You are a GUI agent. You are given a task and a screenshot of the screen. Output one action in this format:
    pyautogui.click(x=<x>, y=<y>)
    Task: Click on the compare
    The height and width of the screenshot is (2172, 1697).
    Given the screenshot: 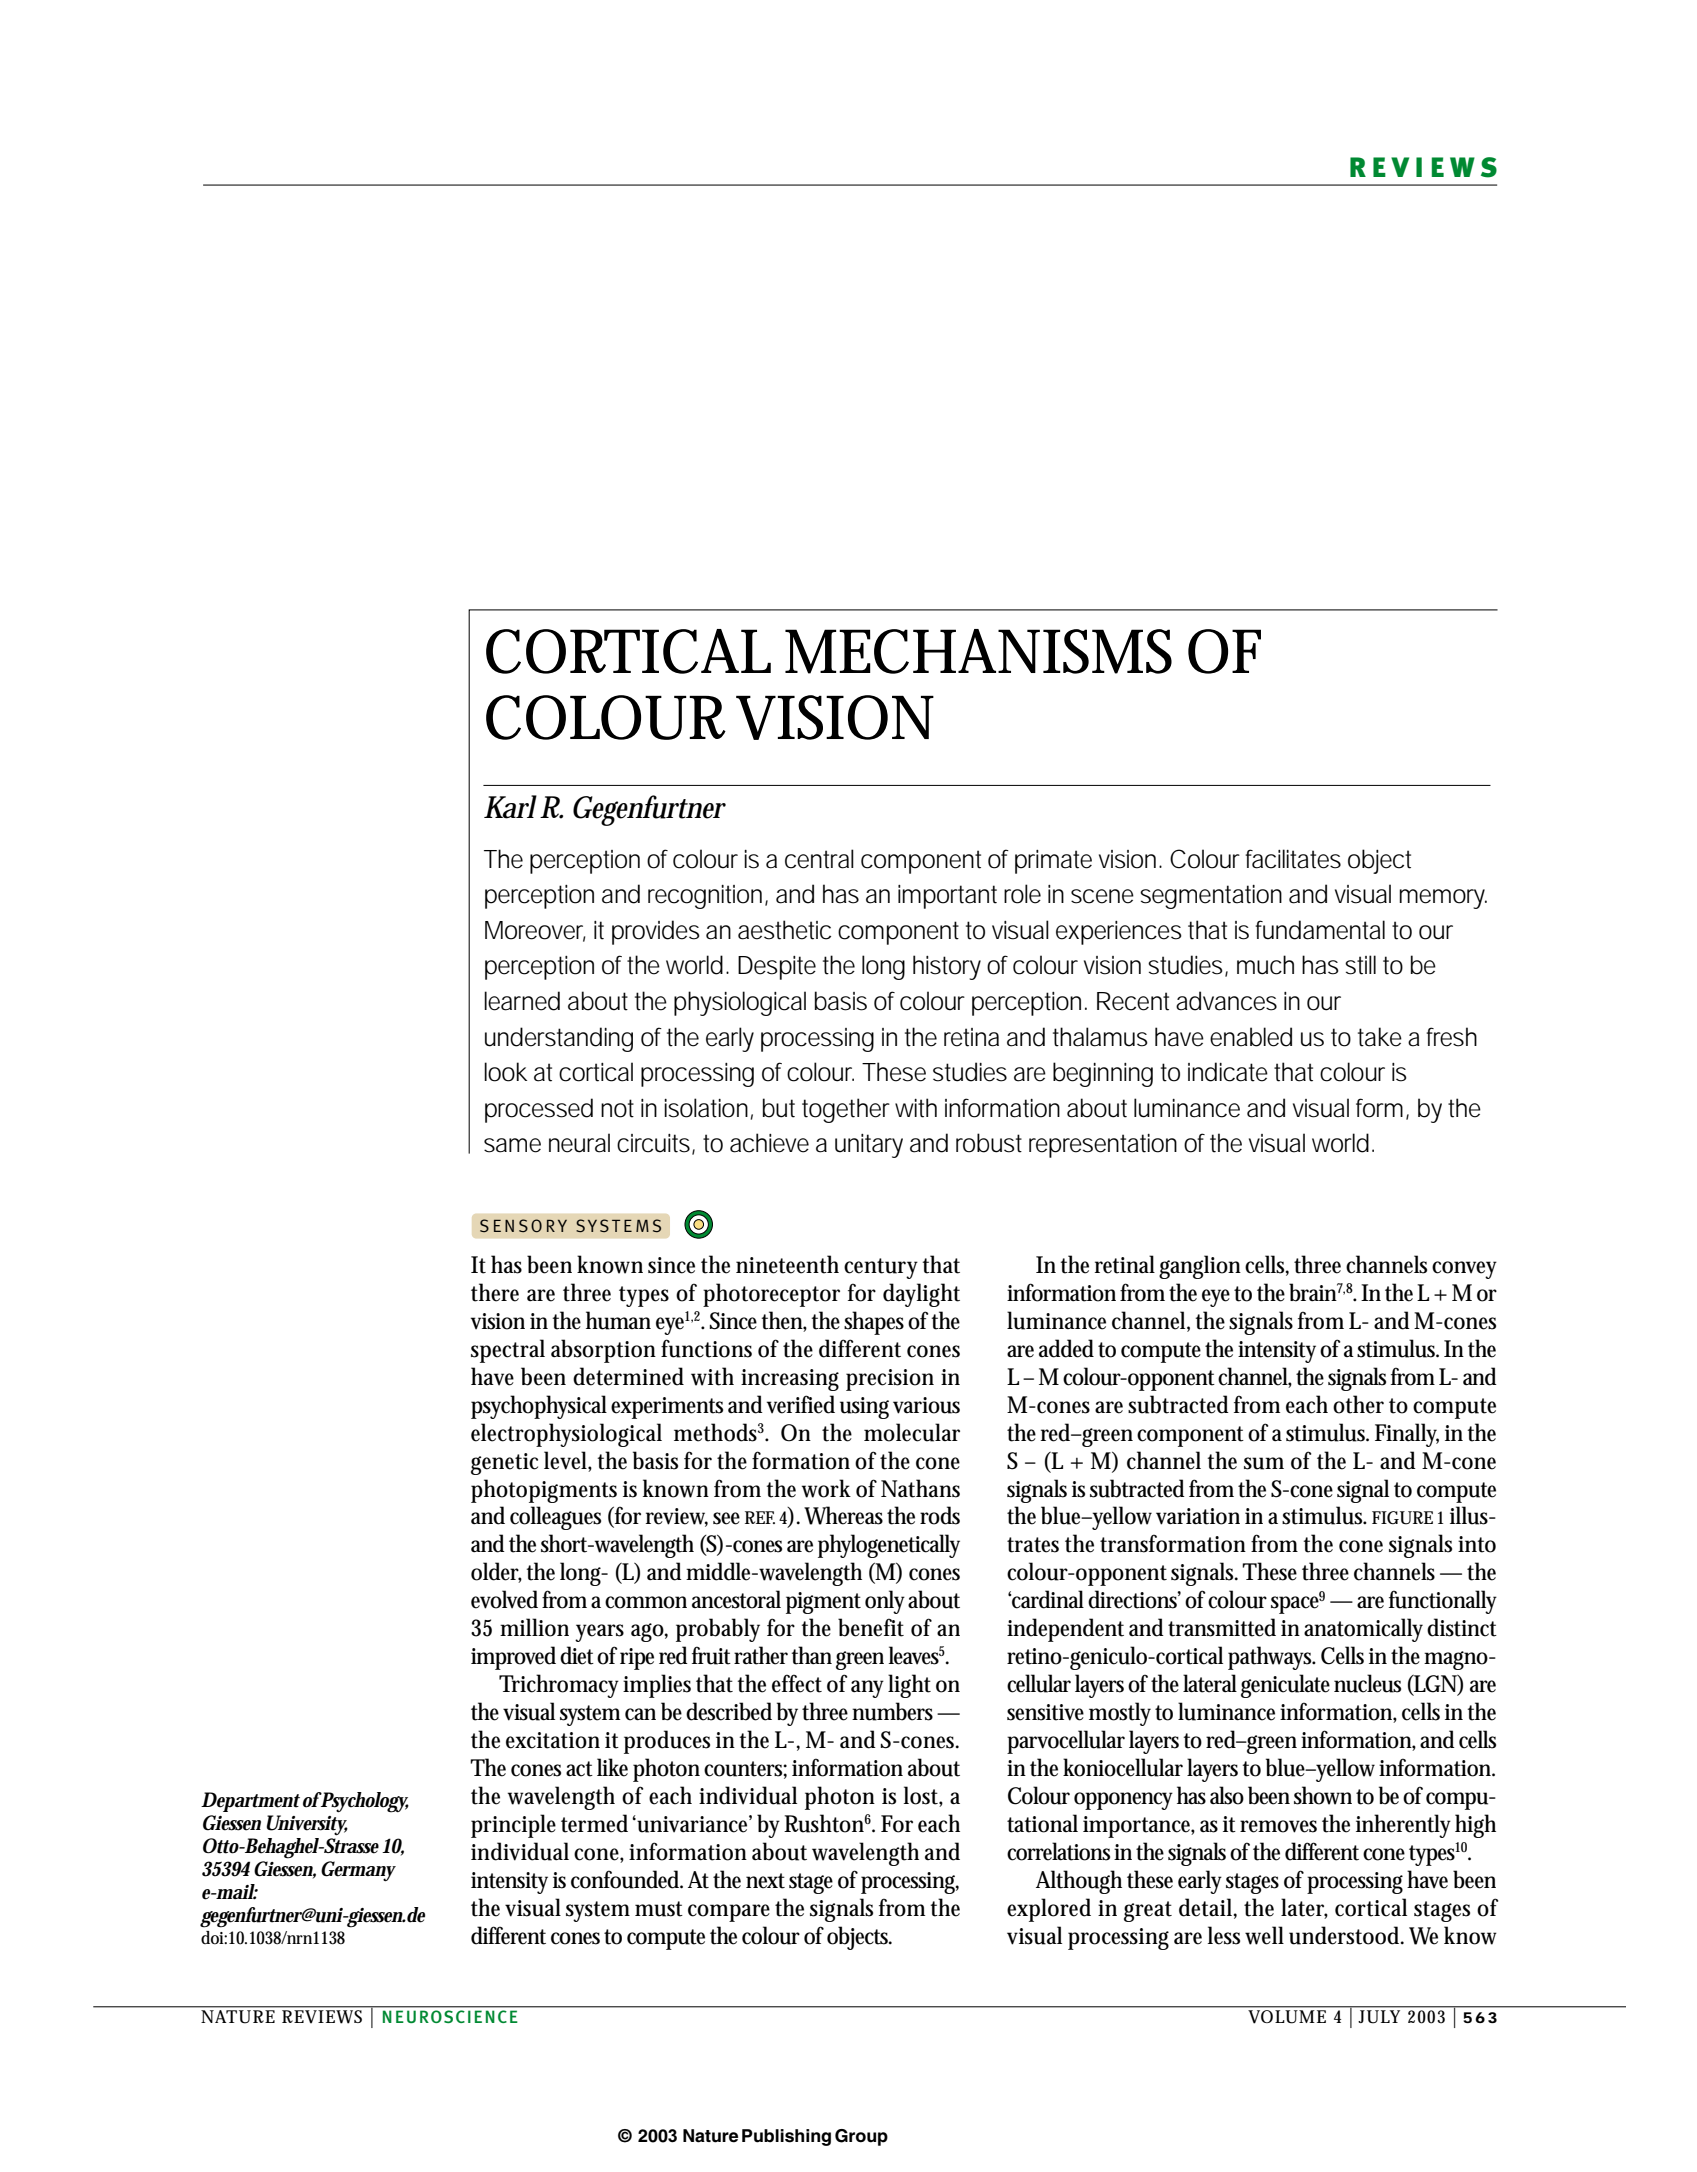 What is the action you would take?
    pyautogui.click(x=729, y=1913)
